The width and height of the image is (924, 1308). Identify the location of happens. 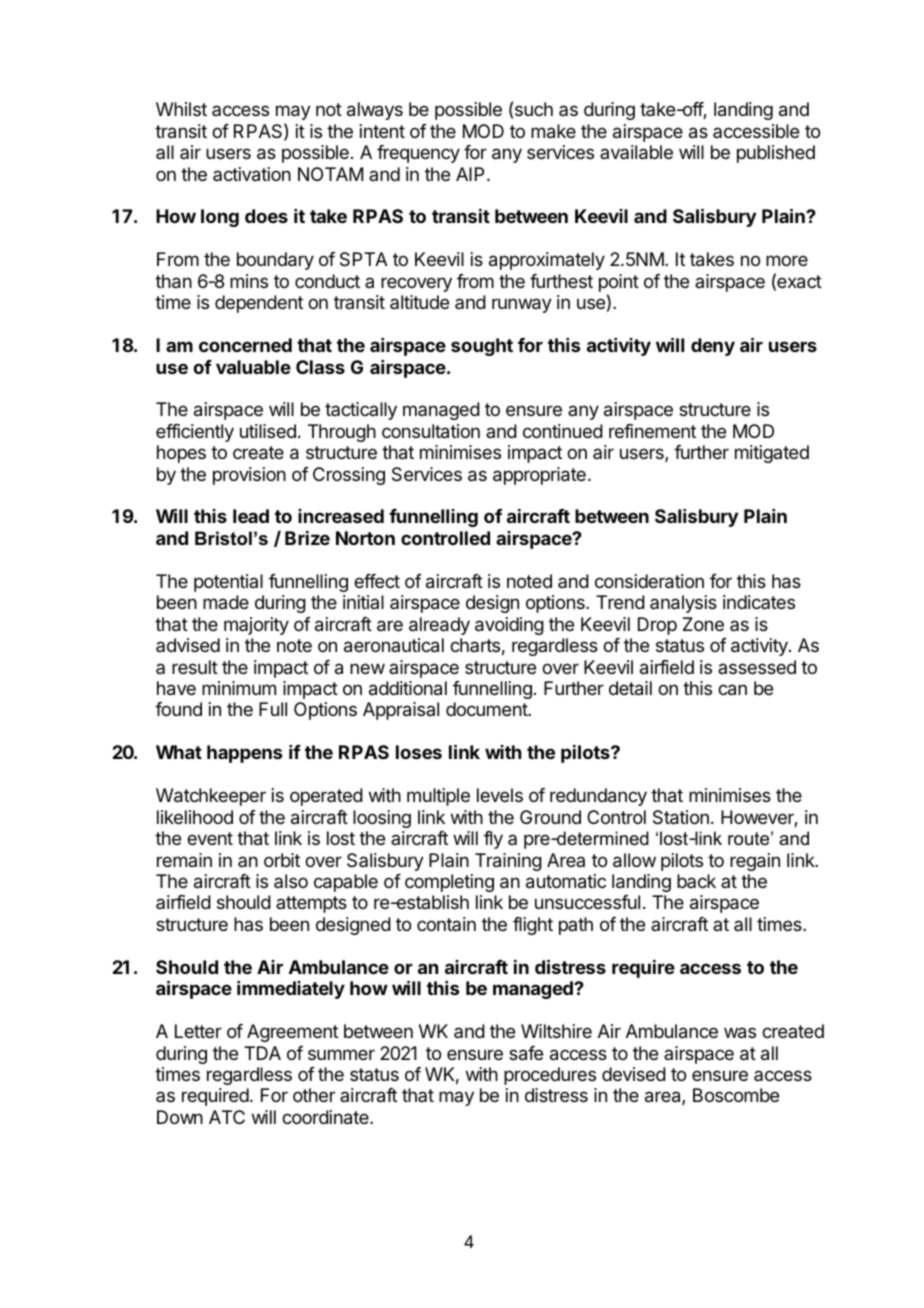
(244, 754).
